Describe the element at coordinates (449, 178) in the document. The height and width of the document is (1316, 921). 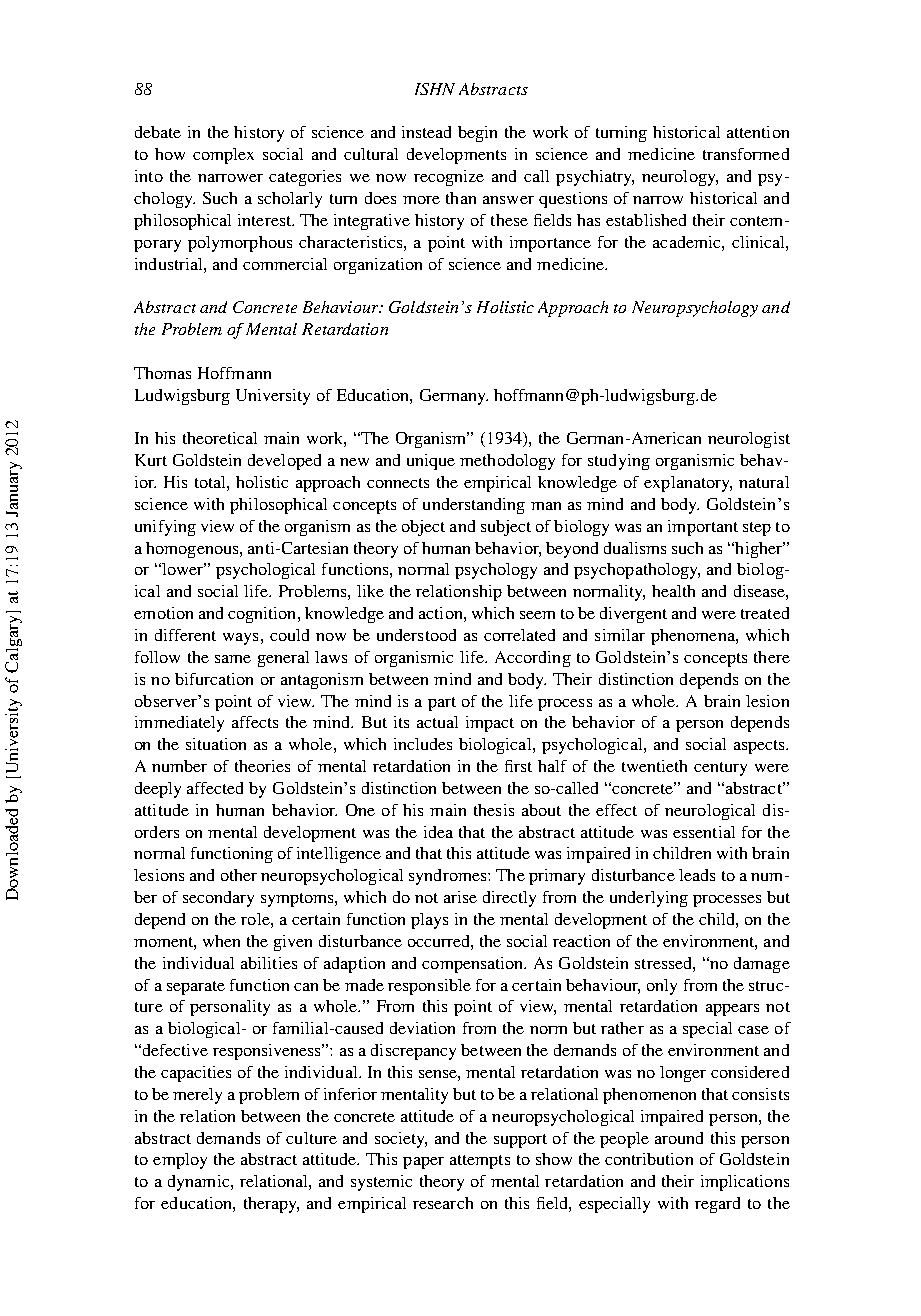
I see `recognize` at that location.
